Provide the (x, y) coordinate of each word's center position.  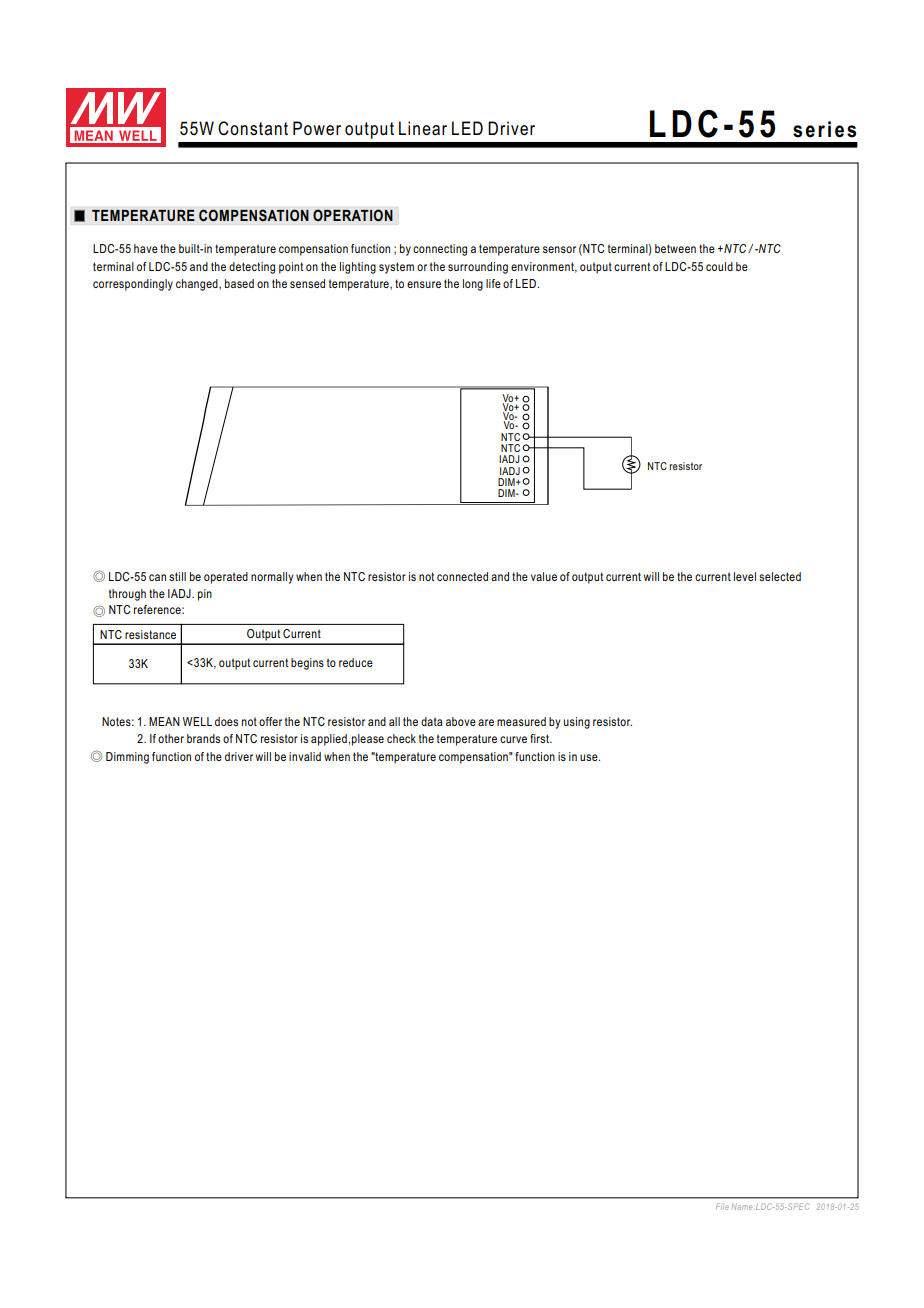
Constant (253, 128)
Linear (423, 128)
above (461, 721)
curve (513, 739)
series (824, 129)
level (745, 576)
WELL (197, 721)
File (722, 1206)
